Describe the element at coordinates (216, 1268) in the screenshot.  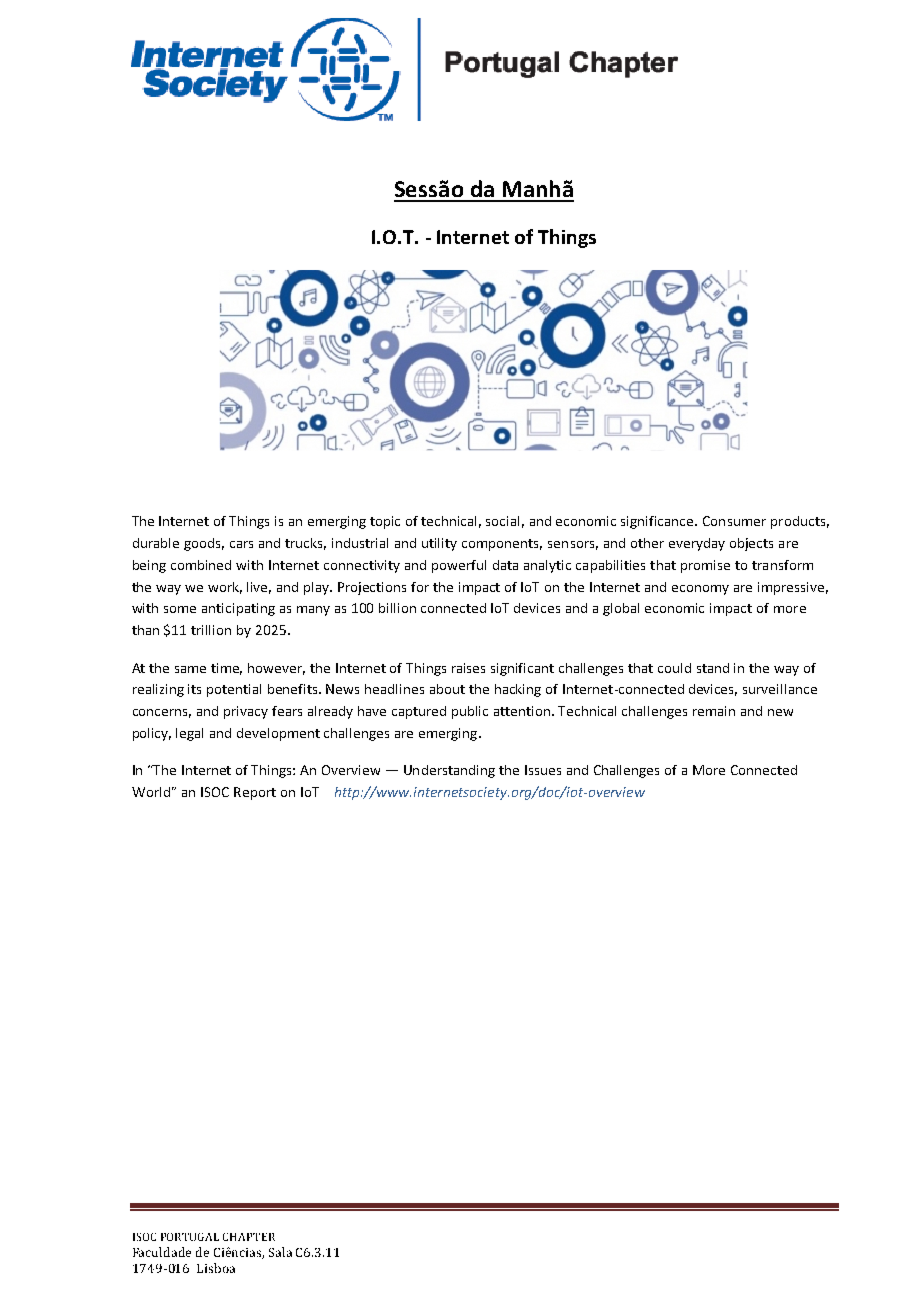
I see `Lisboa` at that location.
